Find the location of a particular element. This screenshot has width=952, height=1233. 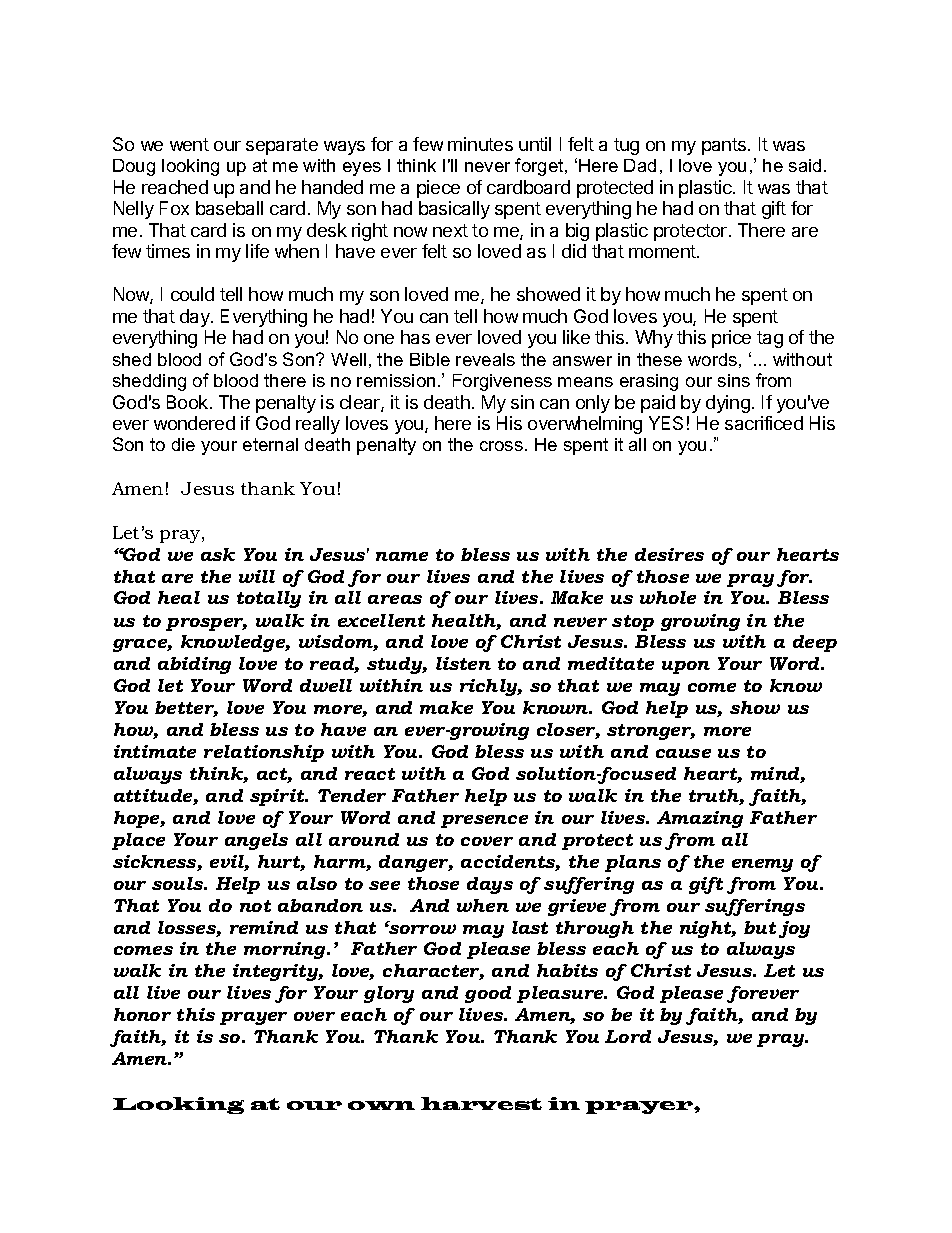

went is located at coordinates (189, 144).
